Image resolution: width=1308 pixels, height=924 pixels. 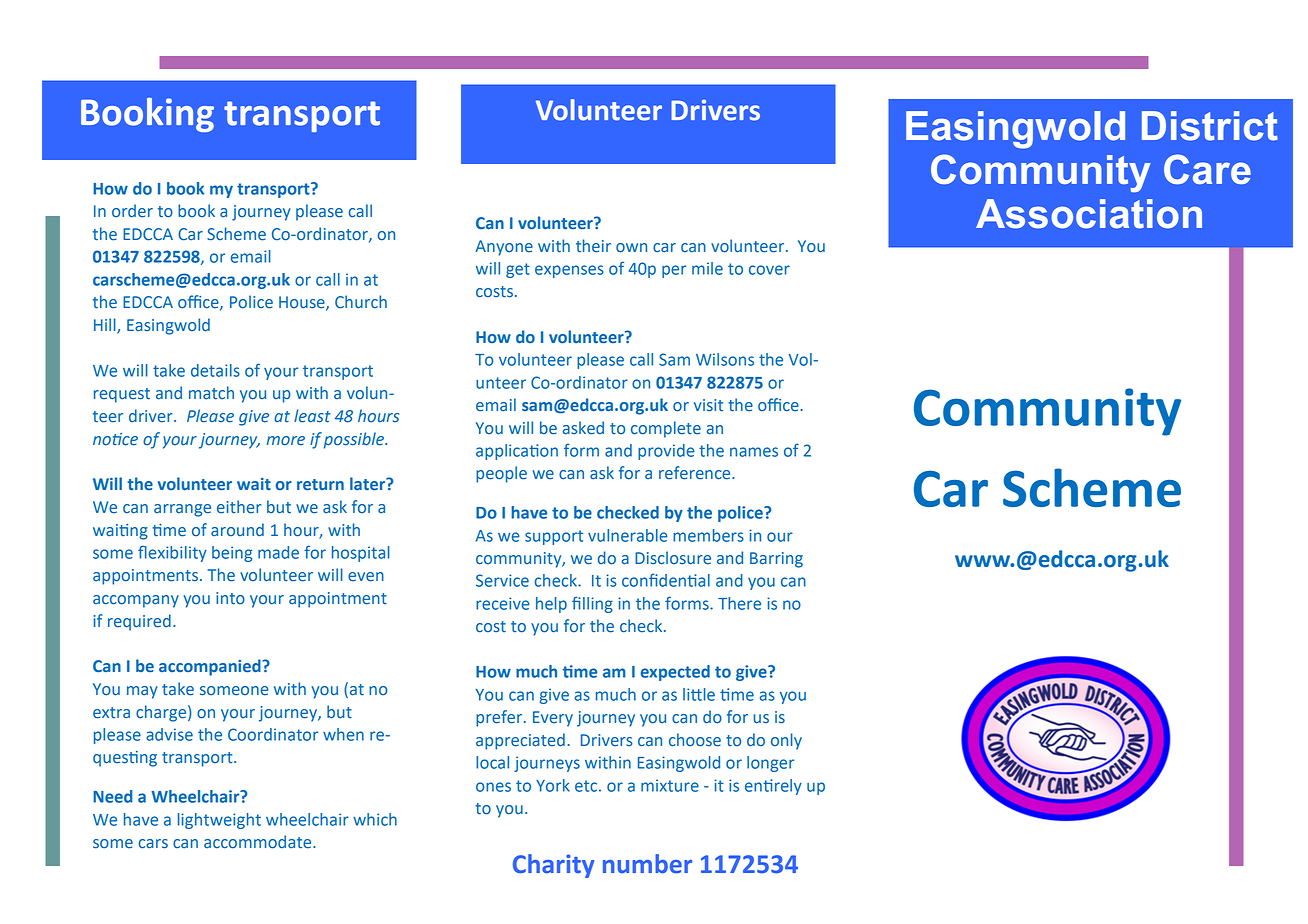 I want to click on order, so click(x=132, y=211).
